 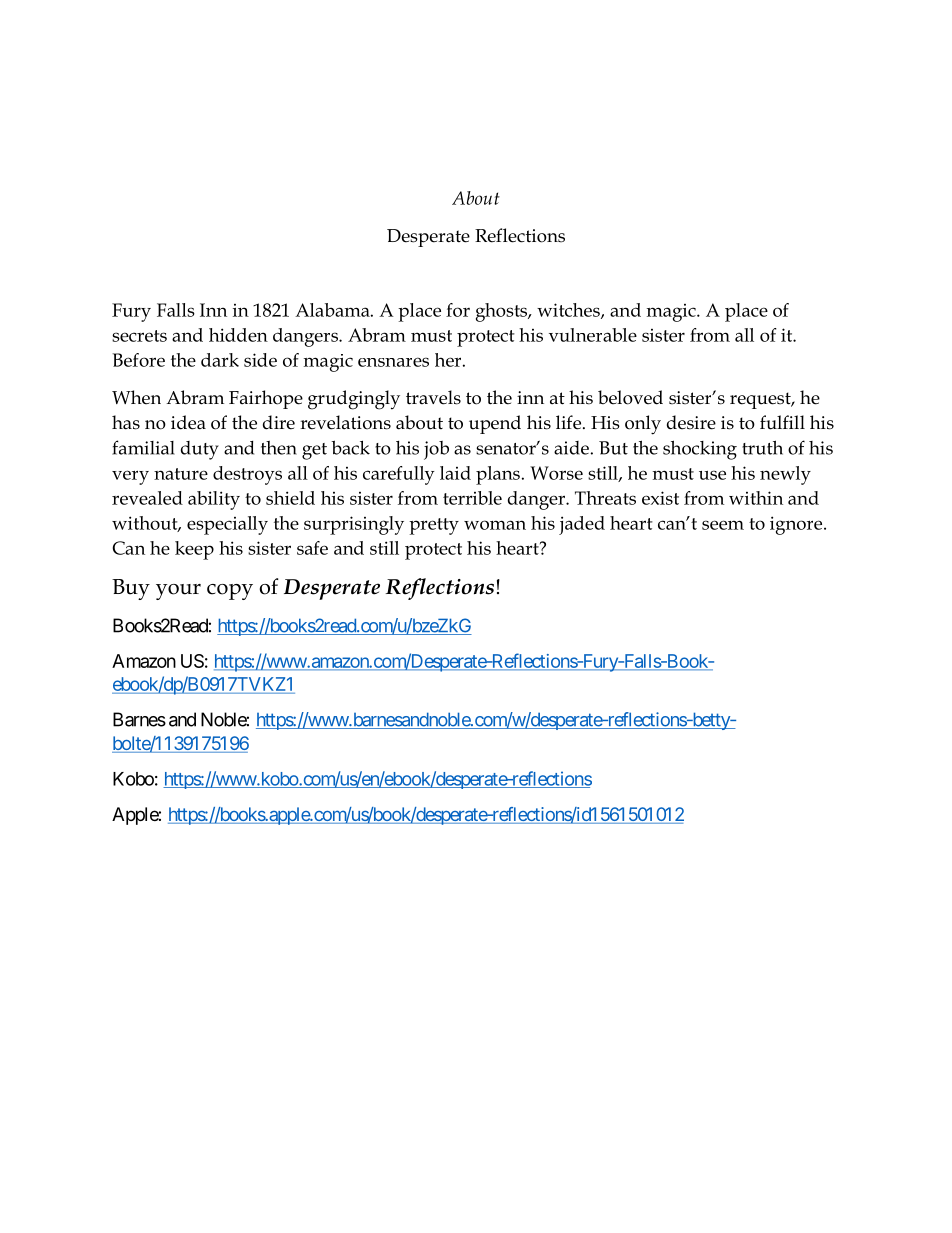 What do you see at coordinates (436, 450) in the screenshot?
I see `job` at bounding box center [436, 450].
